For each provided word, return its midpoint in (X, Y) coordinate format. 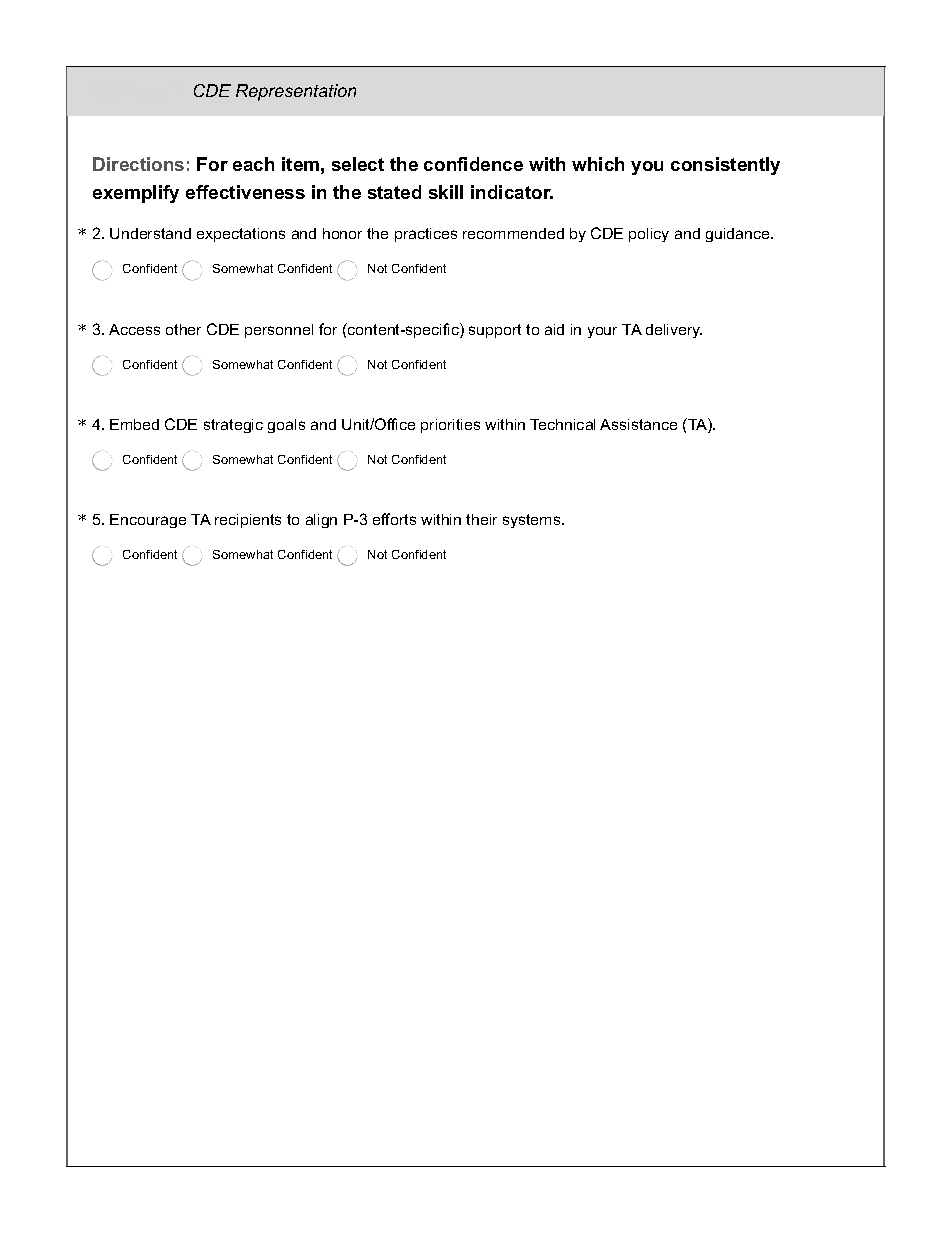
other (183, 329)
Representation (296, 92)
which (598, 164)
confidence (473, 164)
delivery (674, 331)
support (495, 331)
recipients (248, 521)
